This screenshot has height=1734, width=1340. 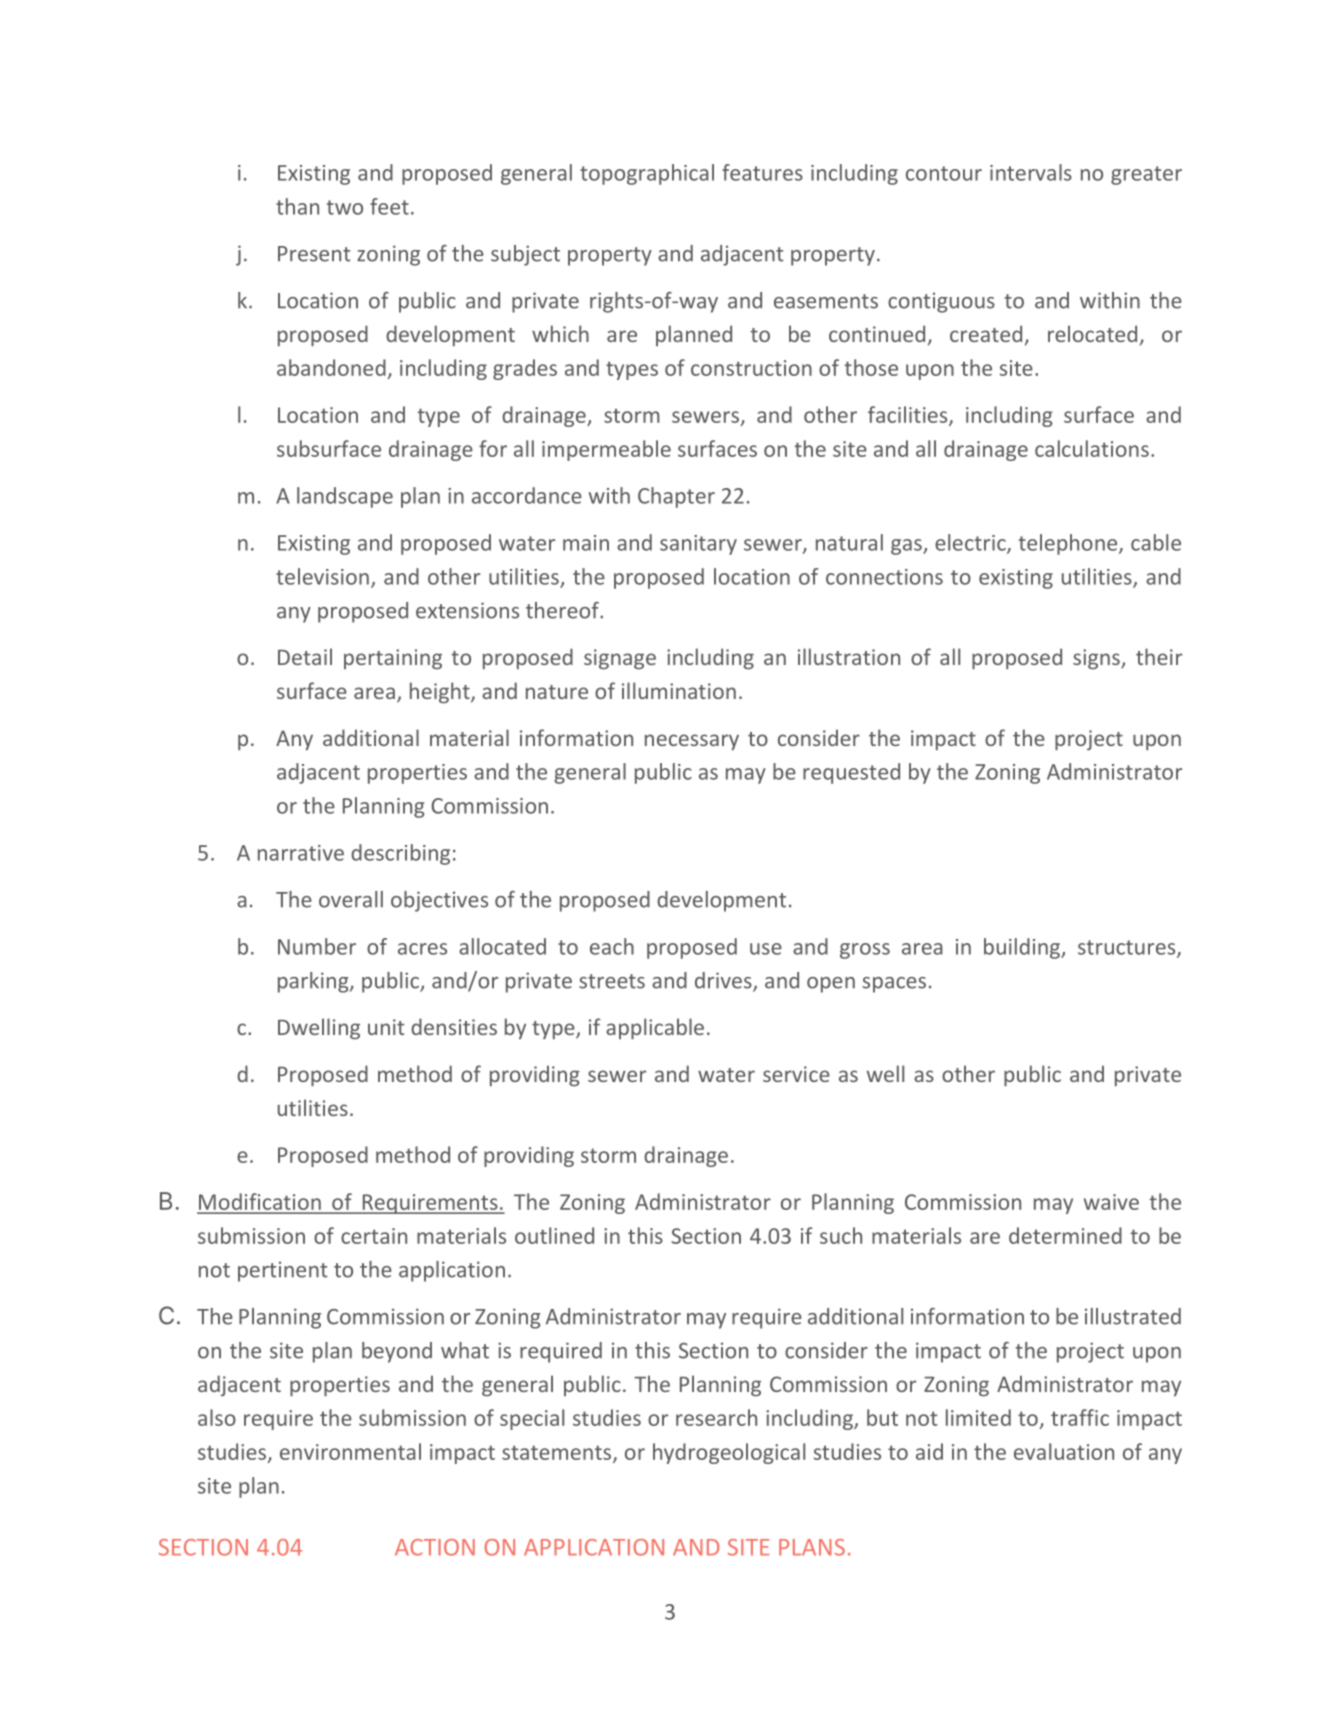 What do you see at coordinates (1097, 659) in the screenshot?
I see `signs` at bounding box center [1097, 659].
